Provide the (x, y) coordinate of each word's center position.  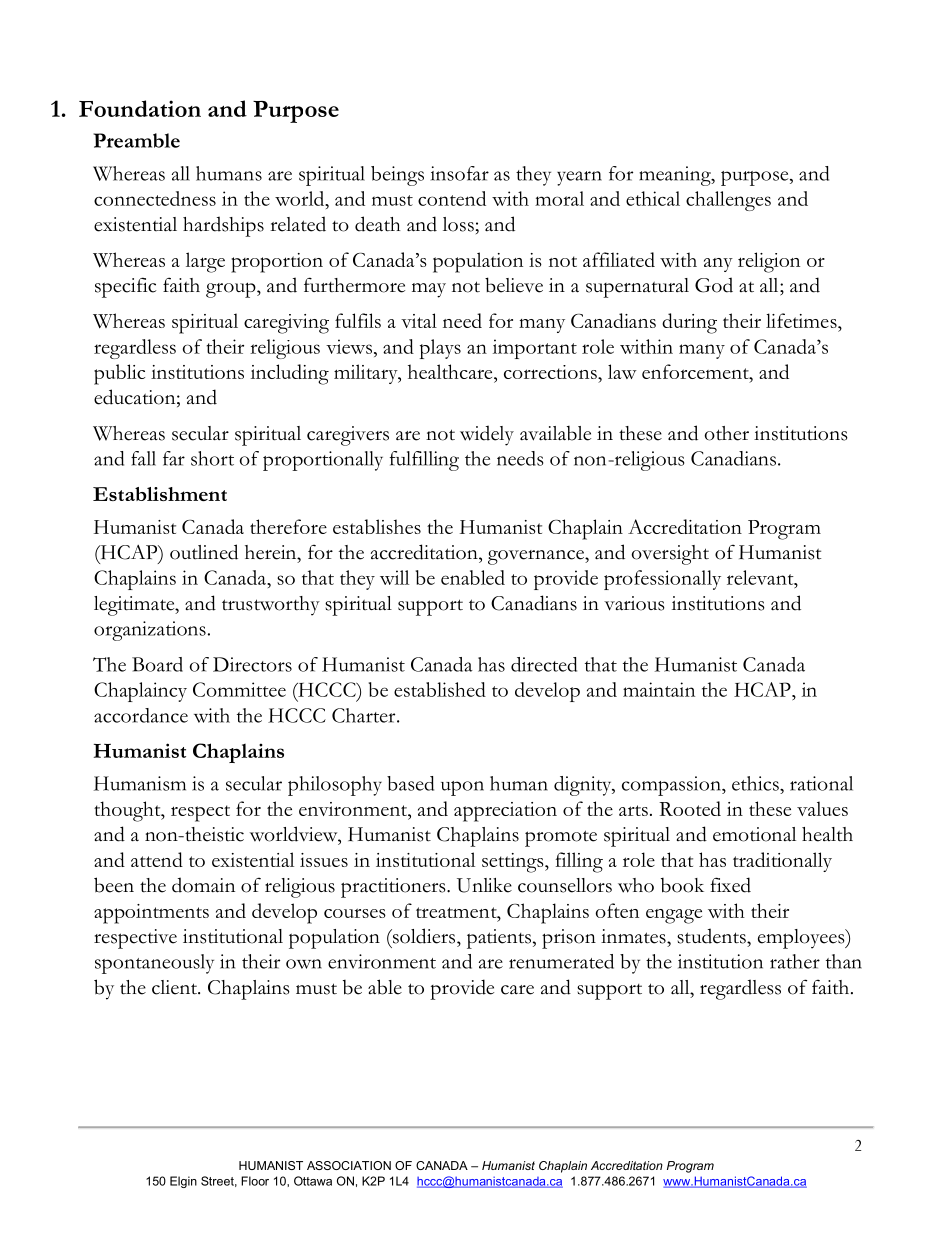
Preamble (136, 140)
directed (544, 664)
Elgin (183, 1182)
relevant (761, 577)
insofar (460, 173)
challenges (728, 201)
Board (157, 664)
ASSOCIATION (349, 1165)
